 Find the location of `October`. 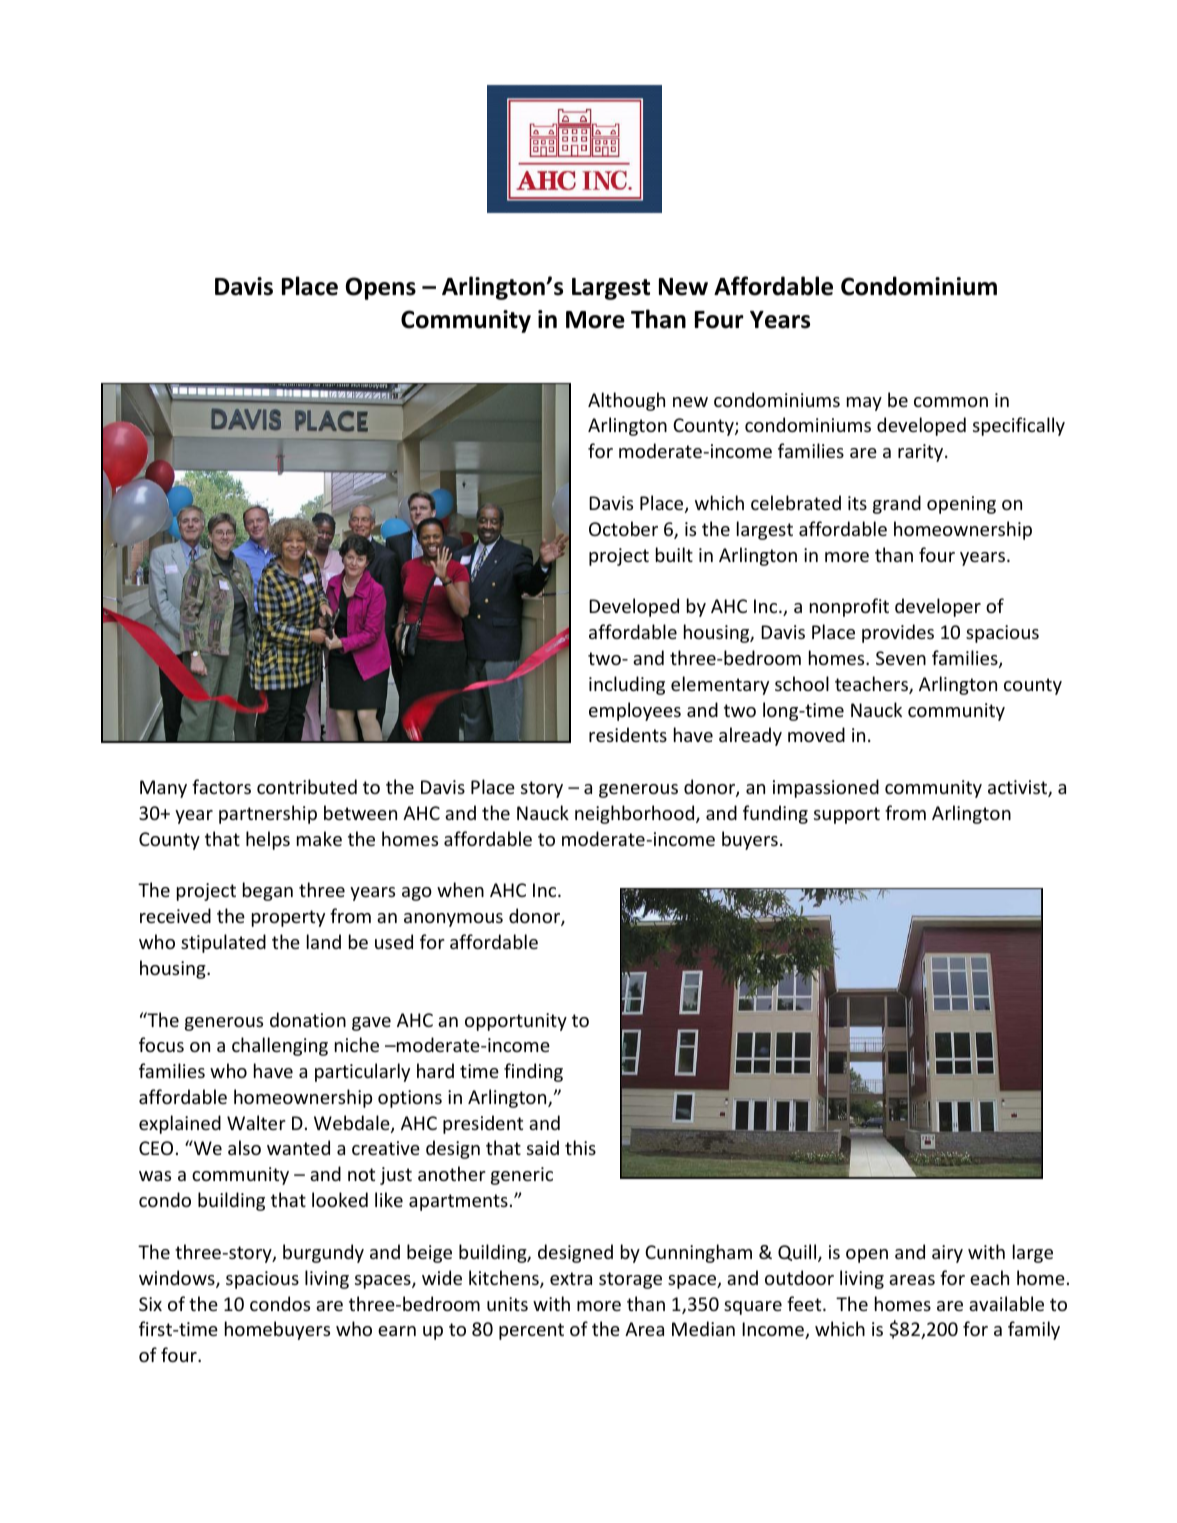

October is located at coordinates (623, 528).
